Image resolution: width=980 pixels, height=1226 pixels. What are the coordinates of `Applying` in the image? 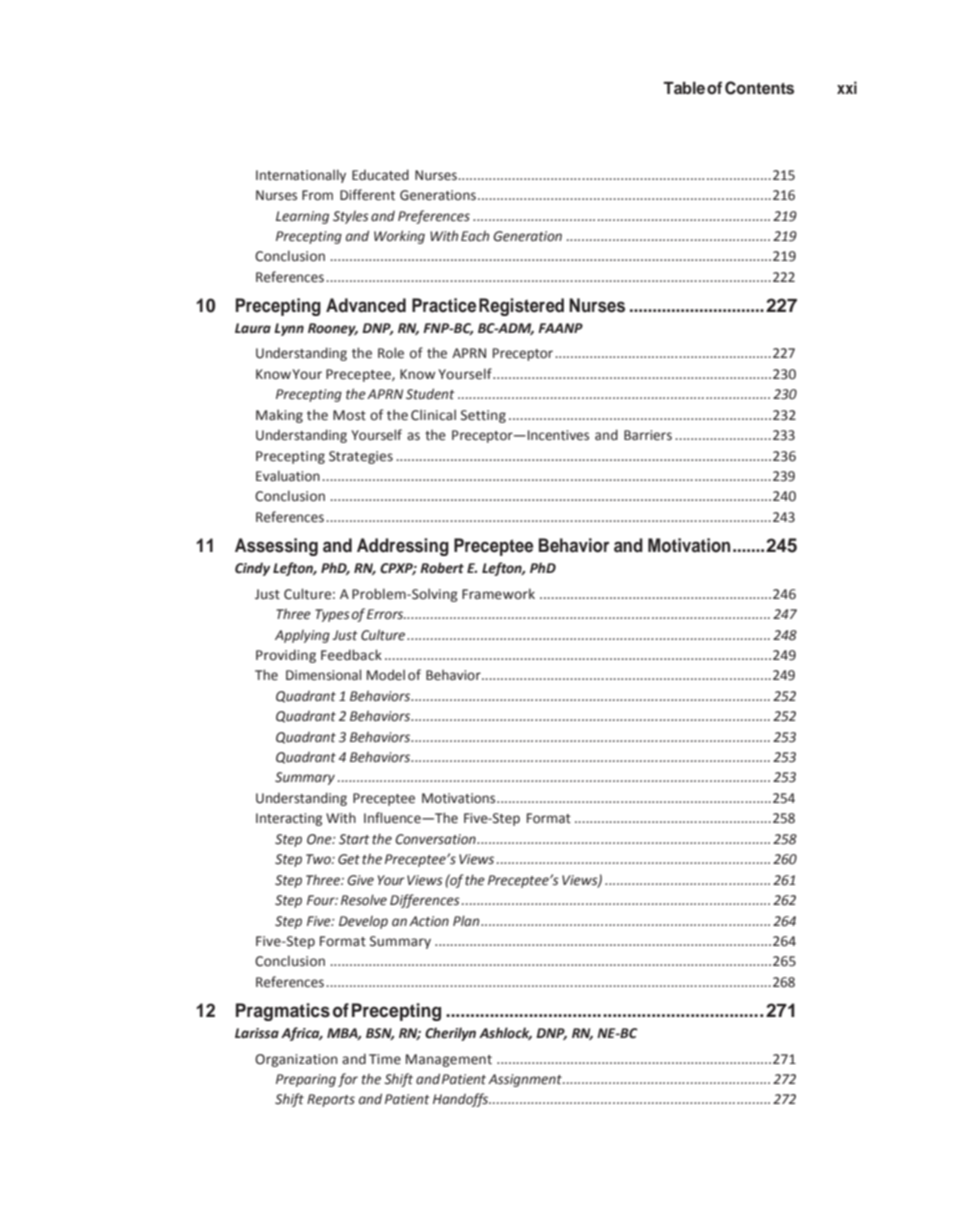 It's located at (302, 636).
